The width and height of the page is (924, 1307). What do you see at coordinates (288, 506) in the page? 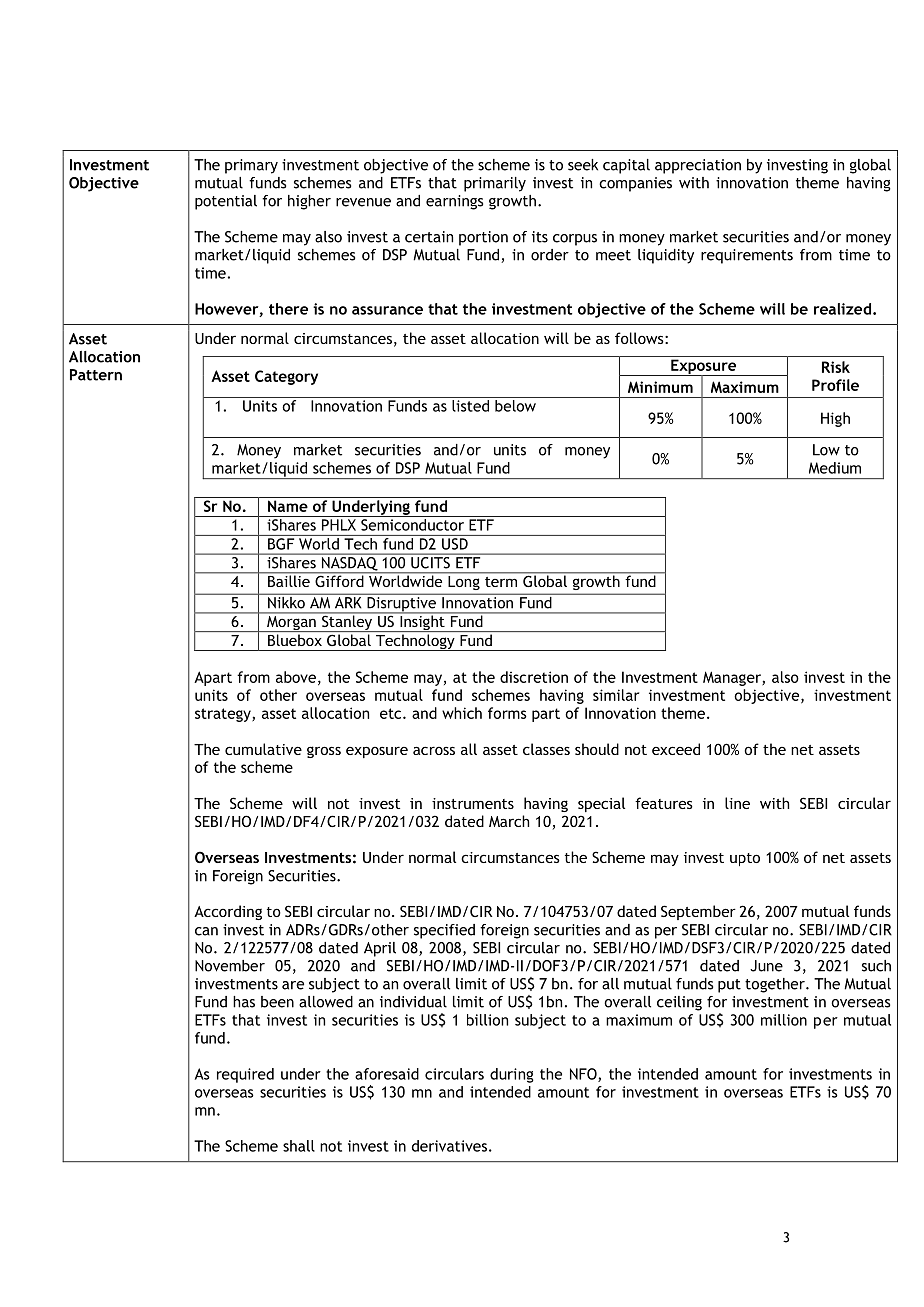
I see `Name` at bounding box center [288, 506].
